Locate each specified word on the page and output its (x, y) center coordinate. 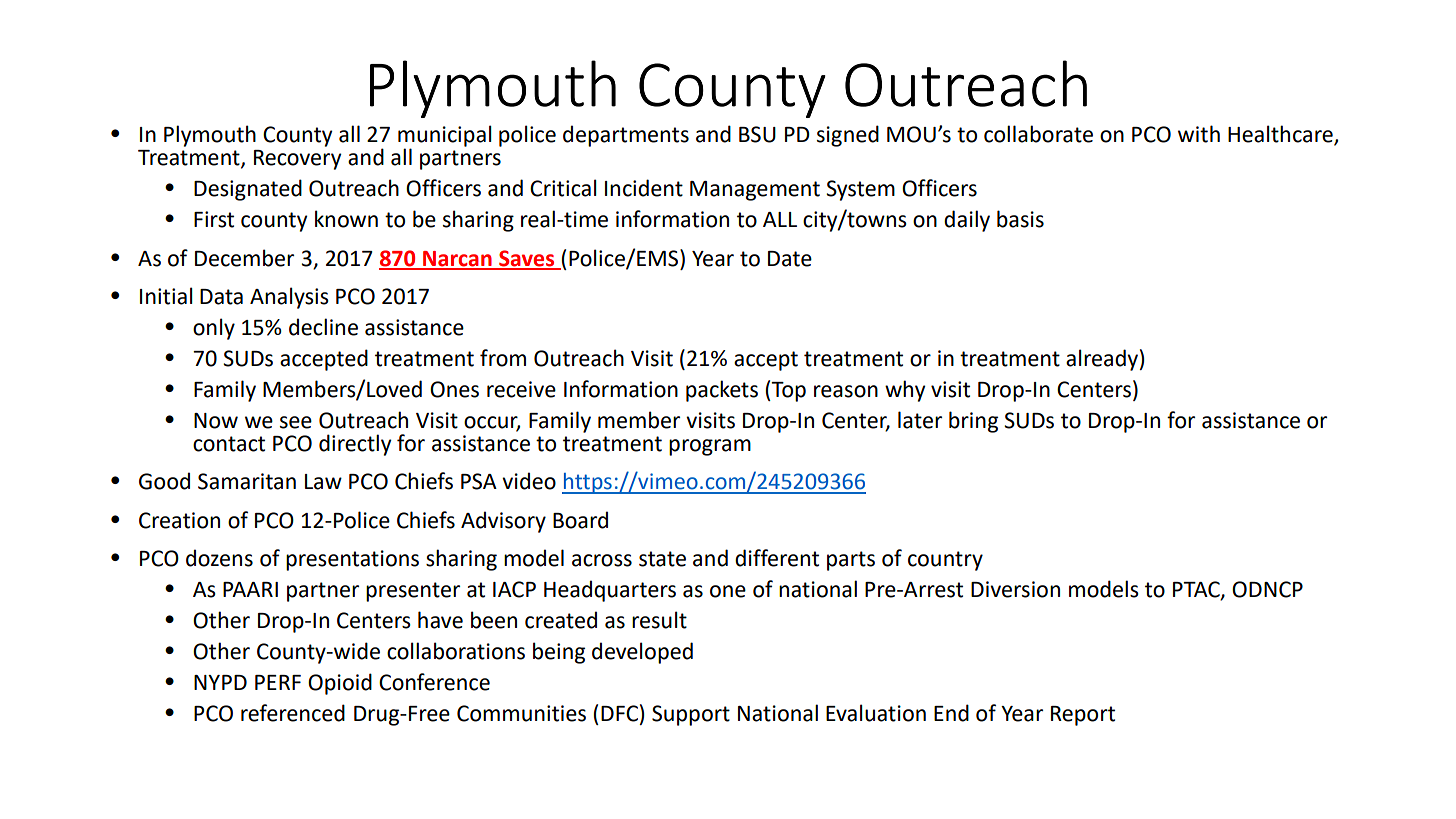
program (710, 447)
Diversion (1015, 589)
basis (1020, 219)
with (1199, 134)
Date (790, 259)
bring (973, 422)
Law (323, 482)
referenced (293, 713)
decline (323, 327)
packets (722, 391)
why (905, 391)
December (244, 258)
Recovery (298, 160)
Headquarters (610, 591)
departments (626, 136)
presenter (413, 592)
